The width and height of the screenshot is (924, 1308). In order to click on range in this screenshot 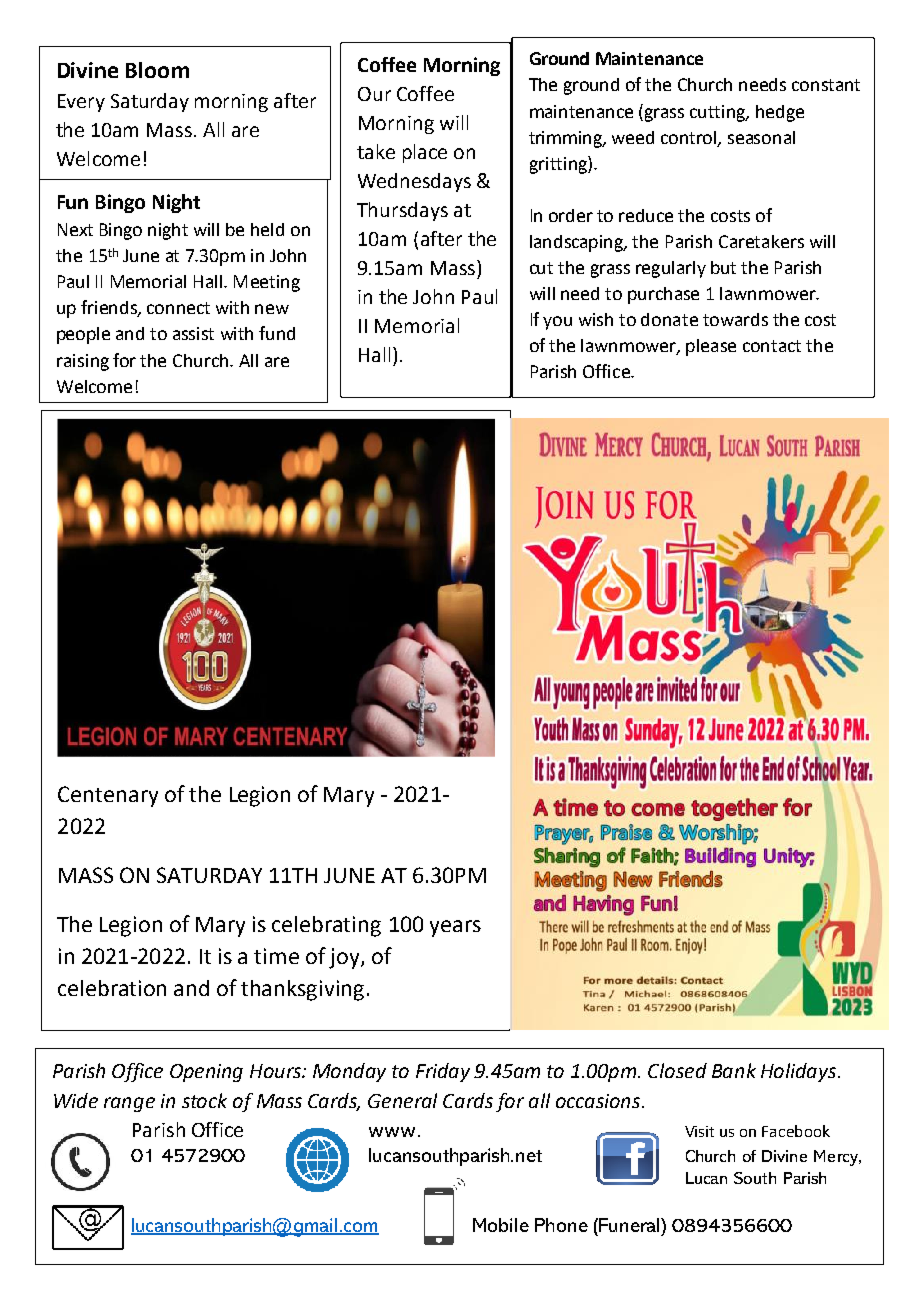, I will do `click(129, 1104)`.
